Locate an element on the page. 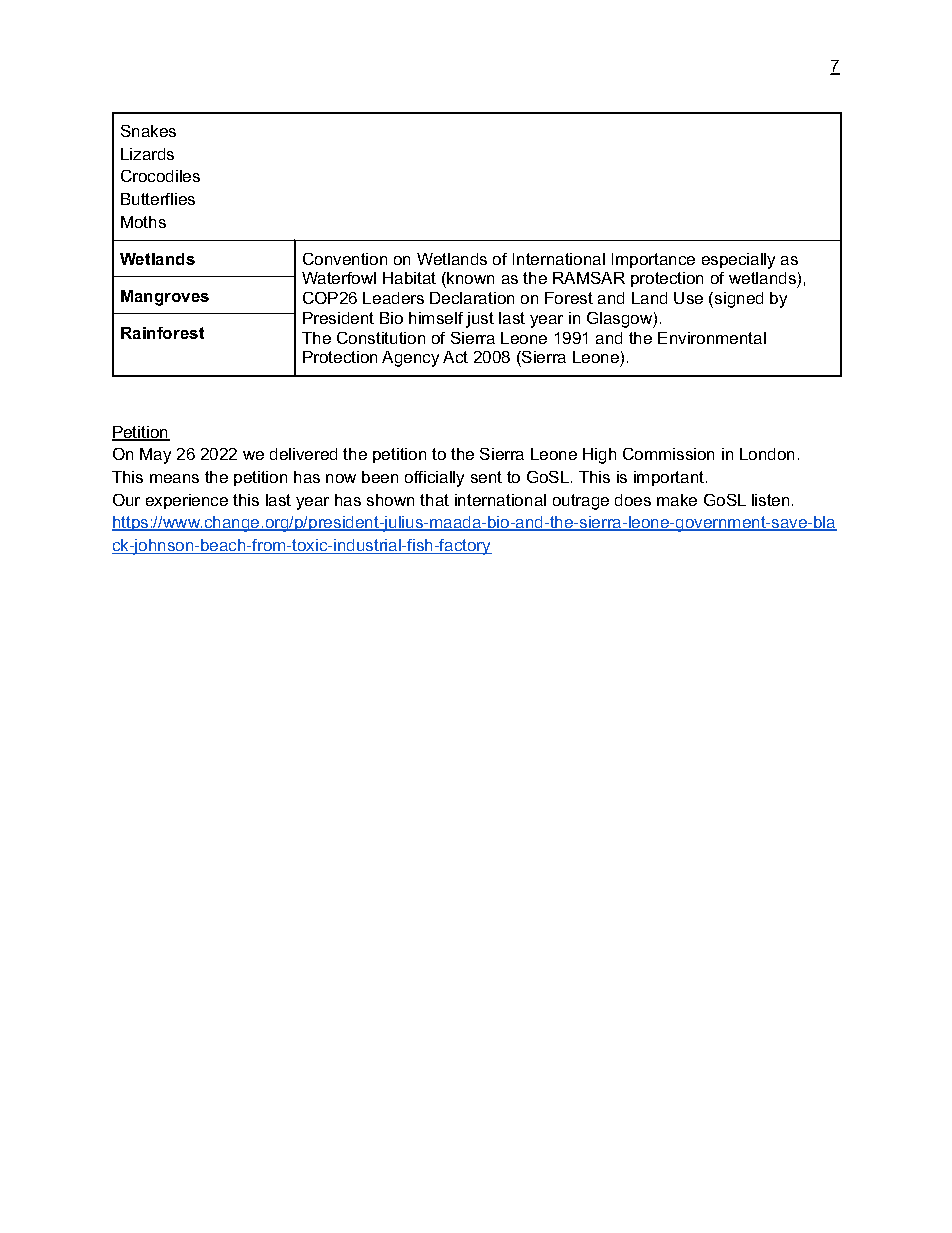 The height and width of the page is (1233, 952). experience is located at coordinates (187, 501).
